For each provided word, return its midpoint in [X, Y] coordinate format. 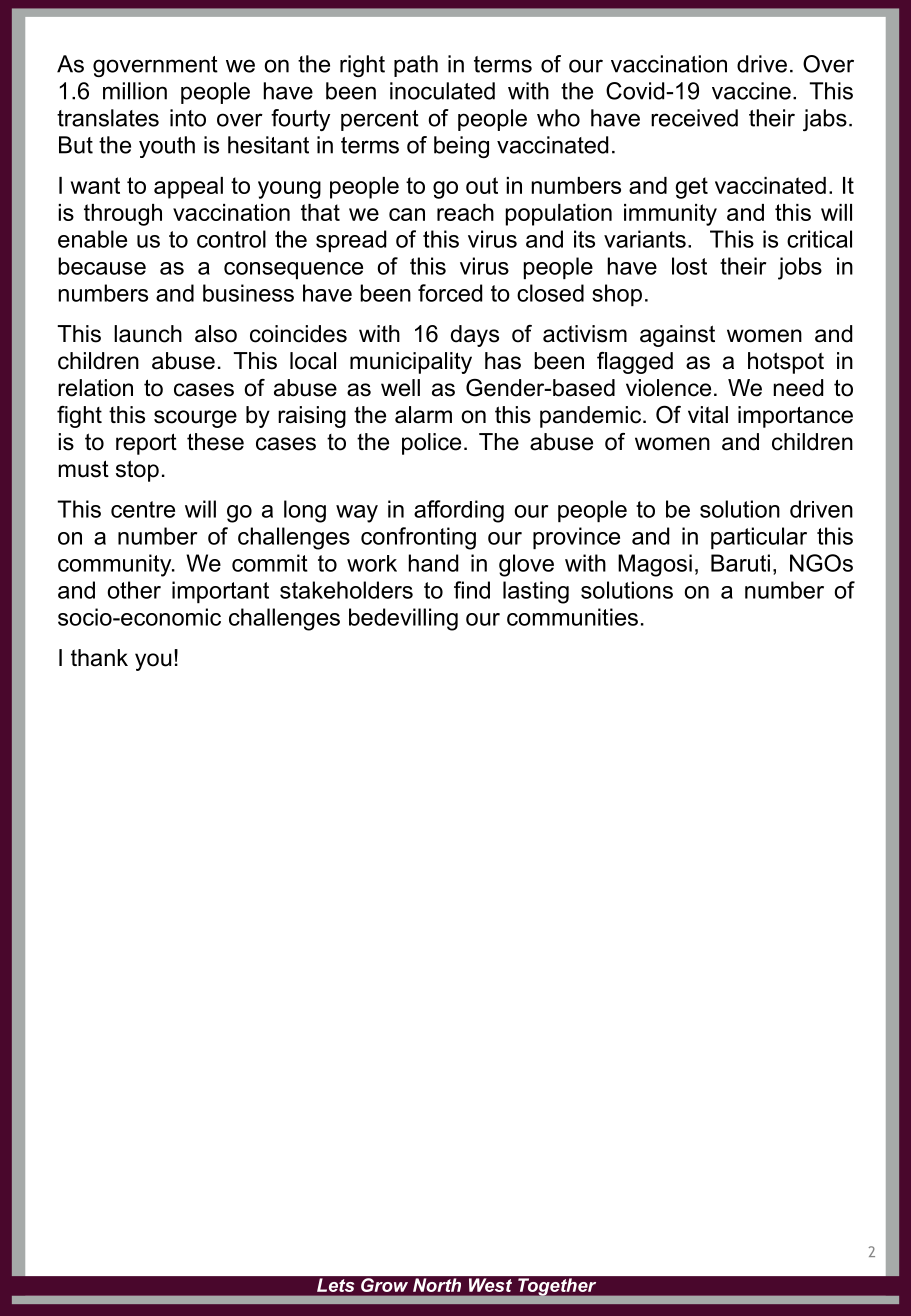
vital [708, 415]
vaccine [751, 91]
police [431, 444]
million [135, 91]
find [472, 590]
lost [689, 266]
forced [450, 293]
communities [572, 617]
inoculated [442, 91]
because [102, 266]
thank [99, 658]
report [146, 444]
